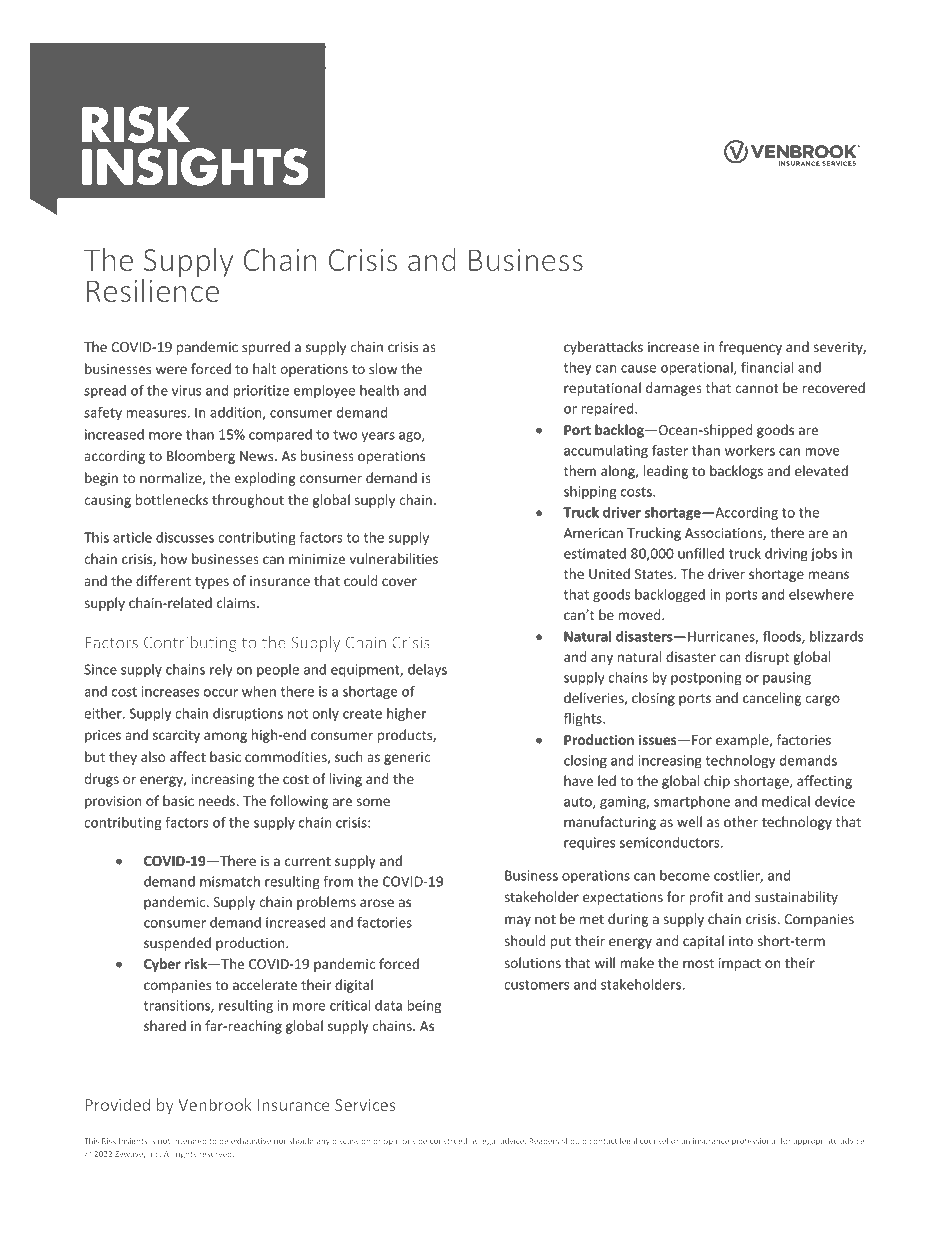 Image resolution: width=952 pixels, height=1233 pixels. I want to click on frequency, so click(750, 348).
